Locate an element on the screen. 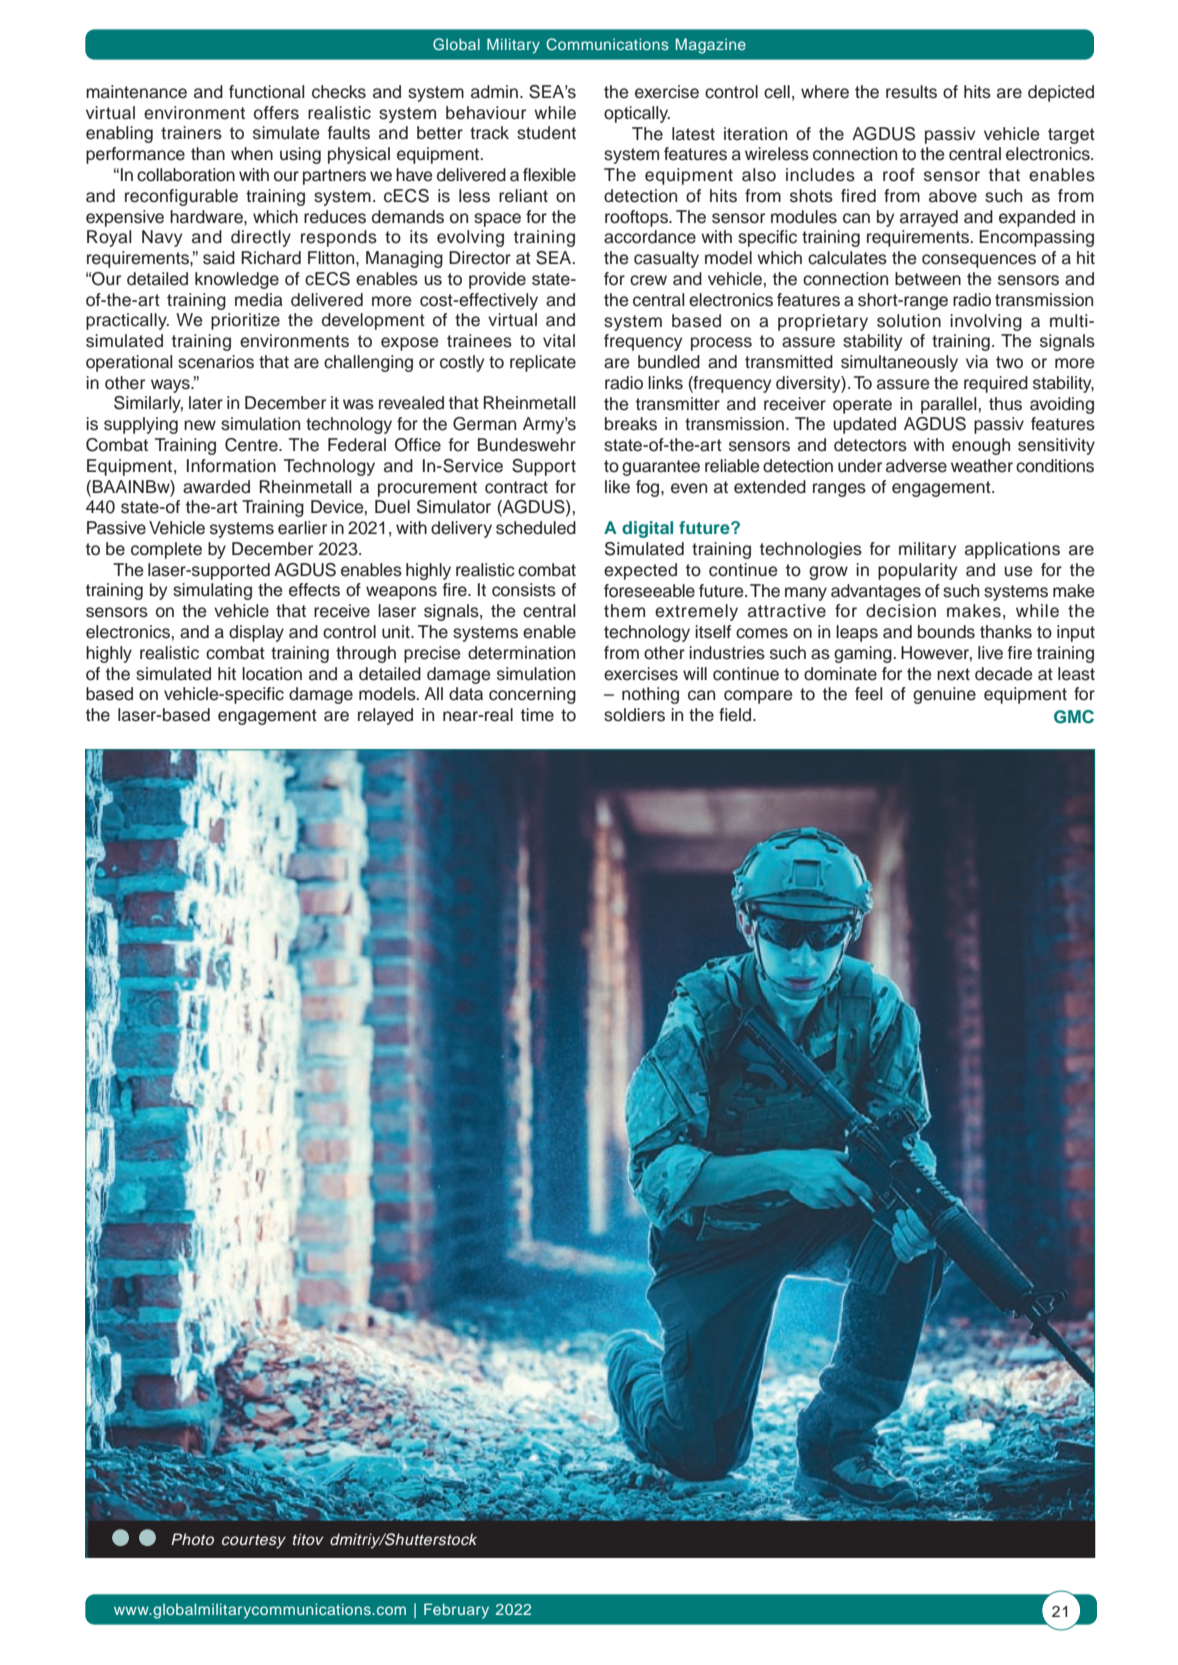 Image resolution: width=1178 pixels, height=1665 pixels. Information is located at coordinates (231, 466).
